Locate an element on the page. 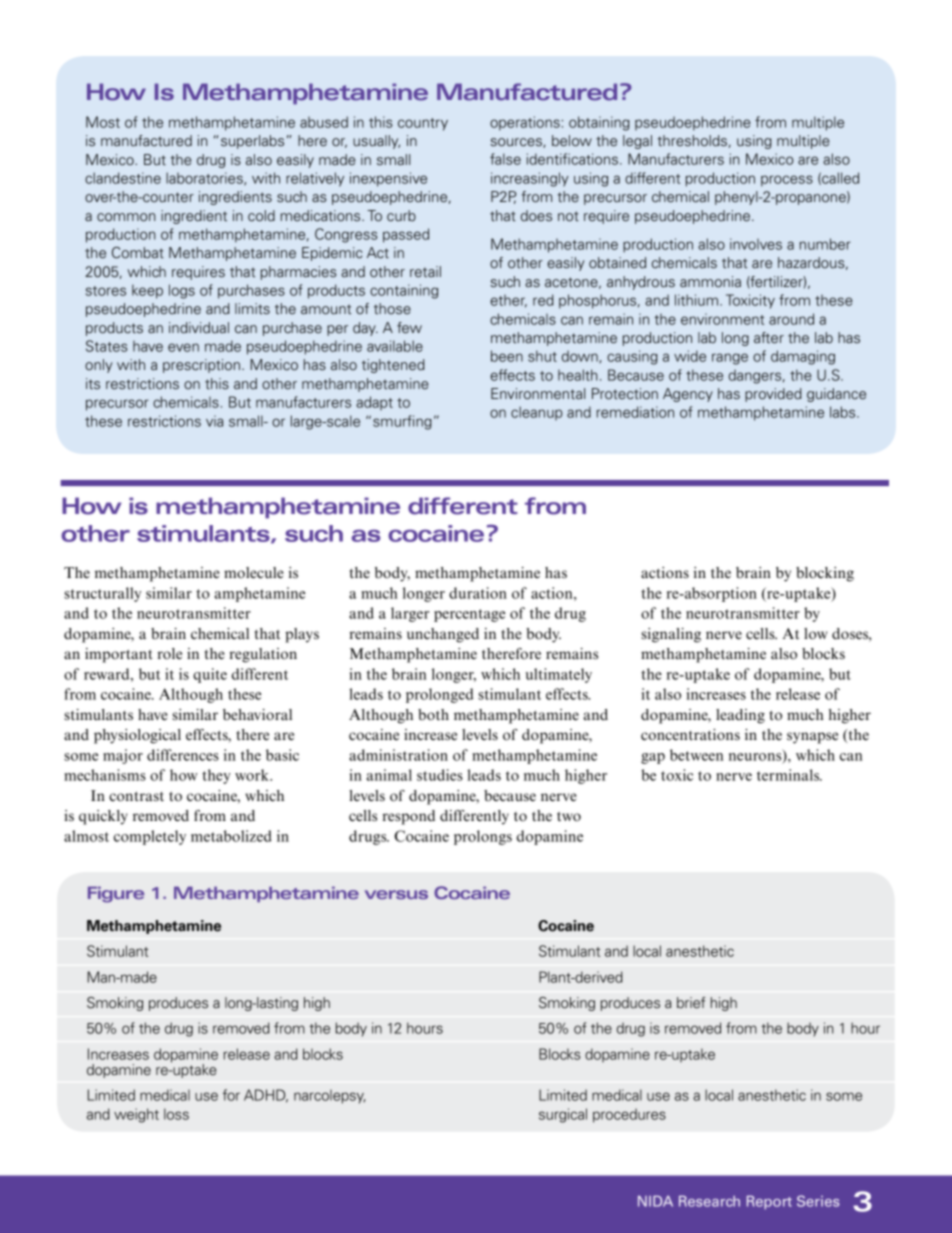 Image resolution: width=952 pixels, height=1233 pixels. surgical is located at coordinates (563, 1115).
